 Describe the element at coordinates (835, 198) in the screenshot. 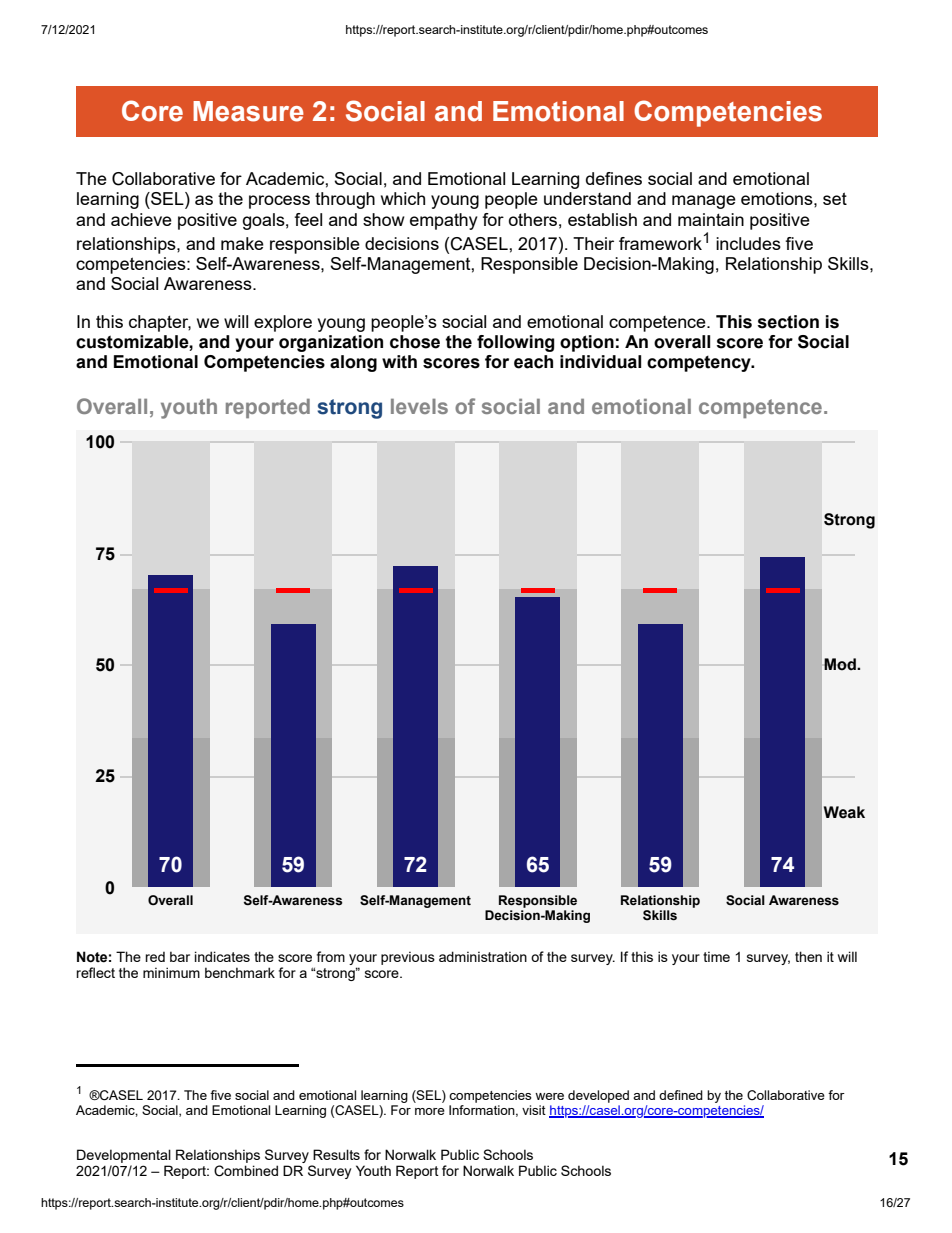

I see `set` at that location.
